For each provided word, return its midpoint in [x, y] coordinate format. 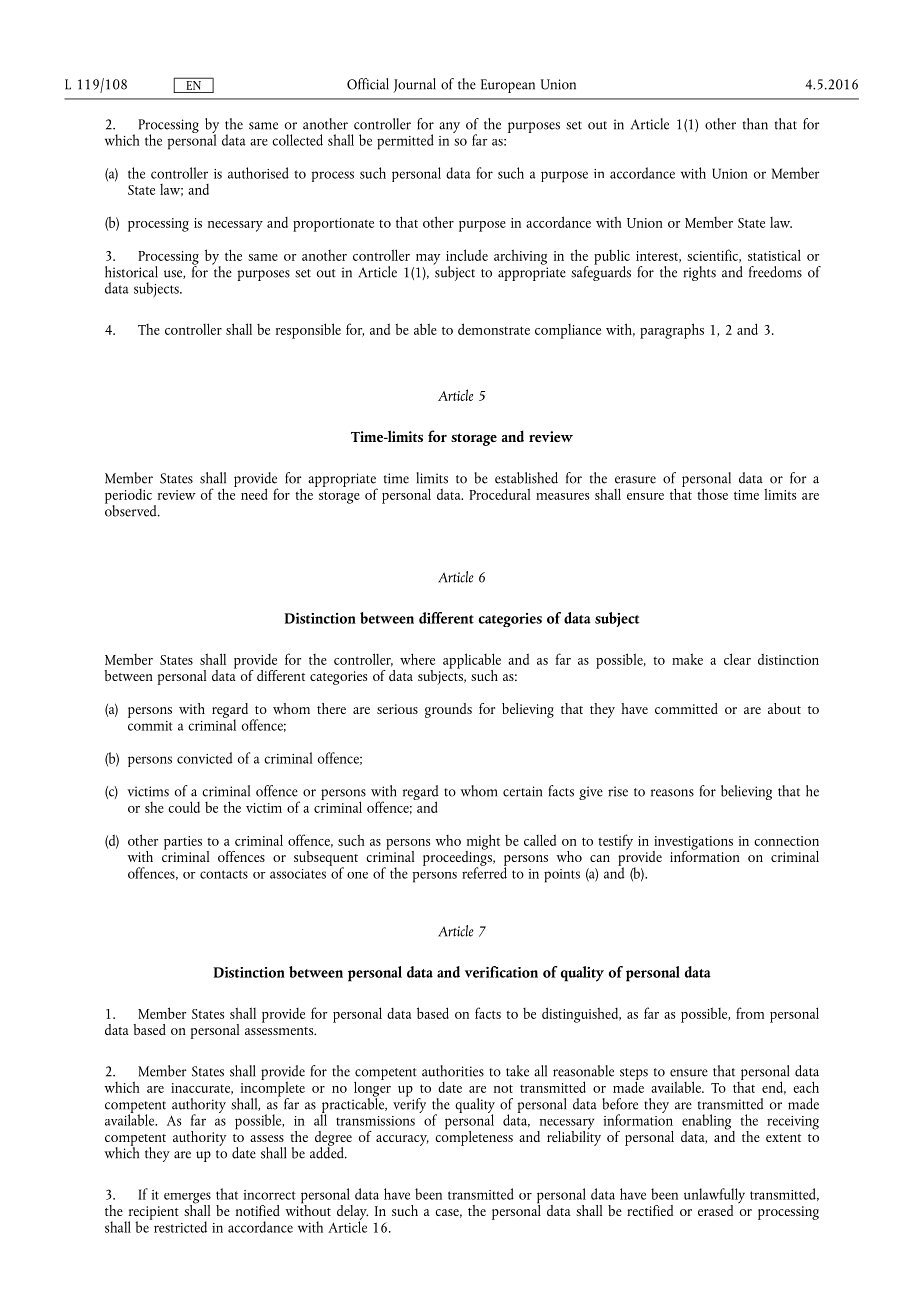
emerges [187, 1199]
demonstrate [494, 329]
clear [737, 659]
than [755, 124]
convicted [205, 758]
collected [297, 140]
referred [484, 872]
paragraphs [672, 331]
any [449, 127]
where [417, 659]
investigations [692, 844]
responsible [308, 331]
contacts [224, 874]
